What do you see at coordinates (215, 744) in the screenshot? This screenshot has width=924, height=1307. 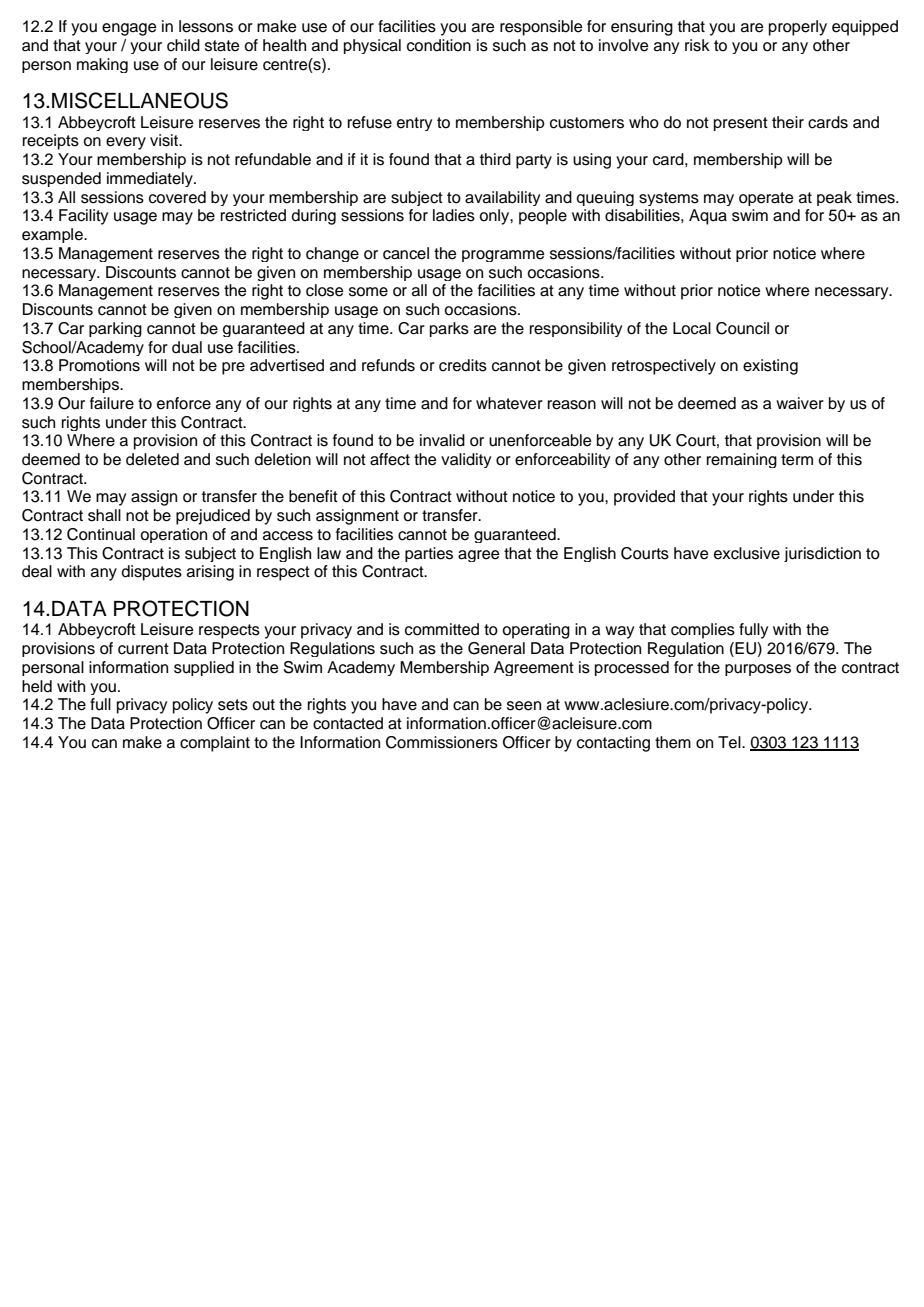 I see `complaint` at bounding box center [215, 744].
